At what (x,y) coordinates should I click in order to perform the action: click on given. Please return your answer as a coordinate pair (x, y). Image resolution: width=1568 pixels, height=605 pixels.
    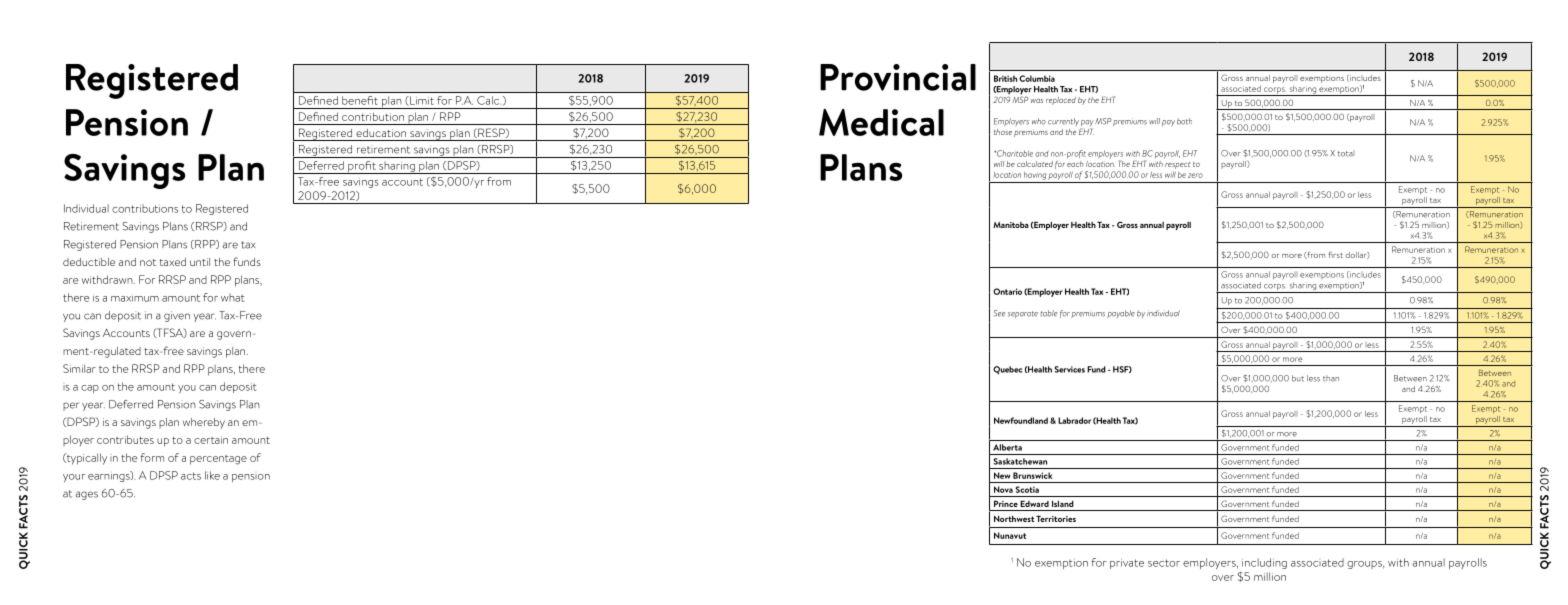
    Looking at the image, I should click on (177, 316).
